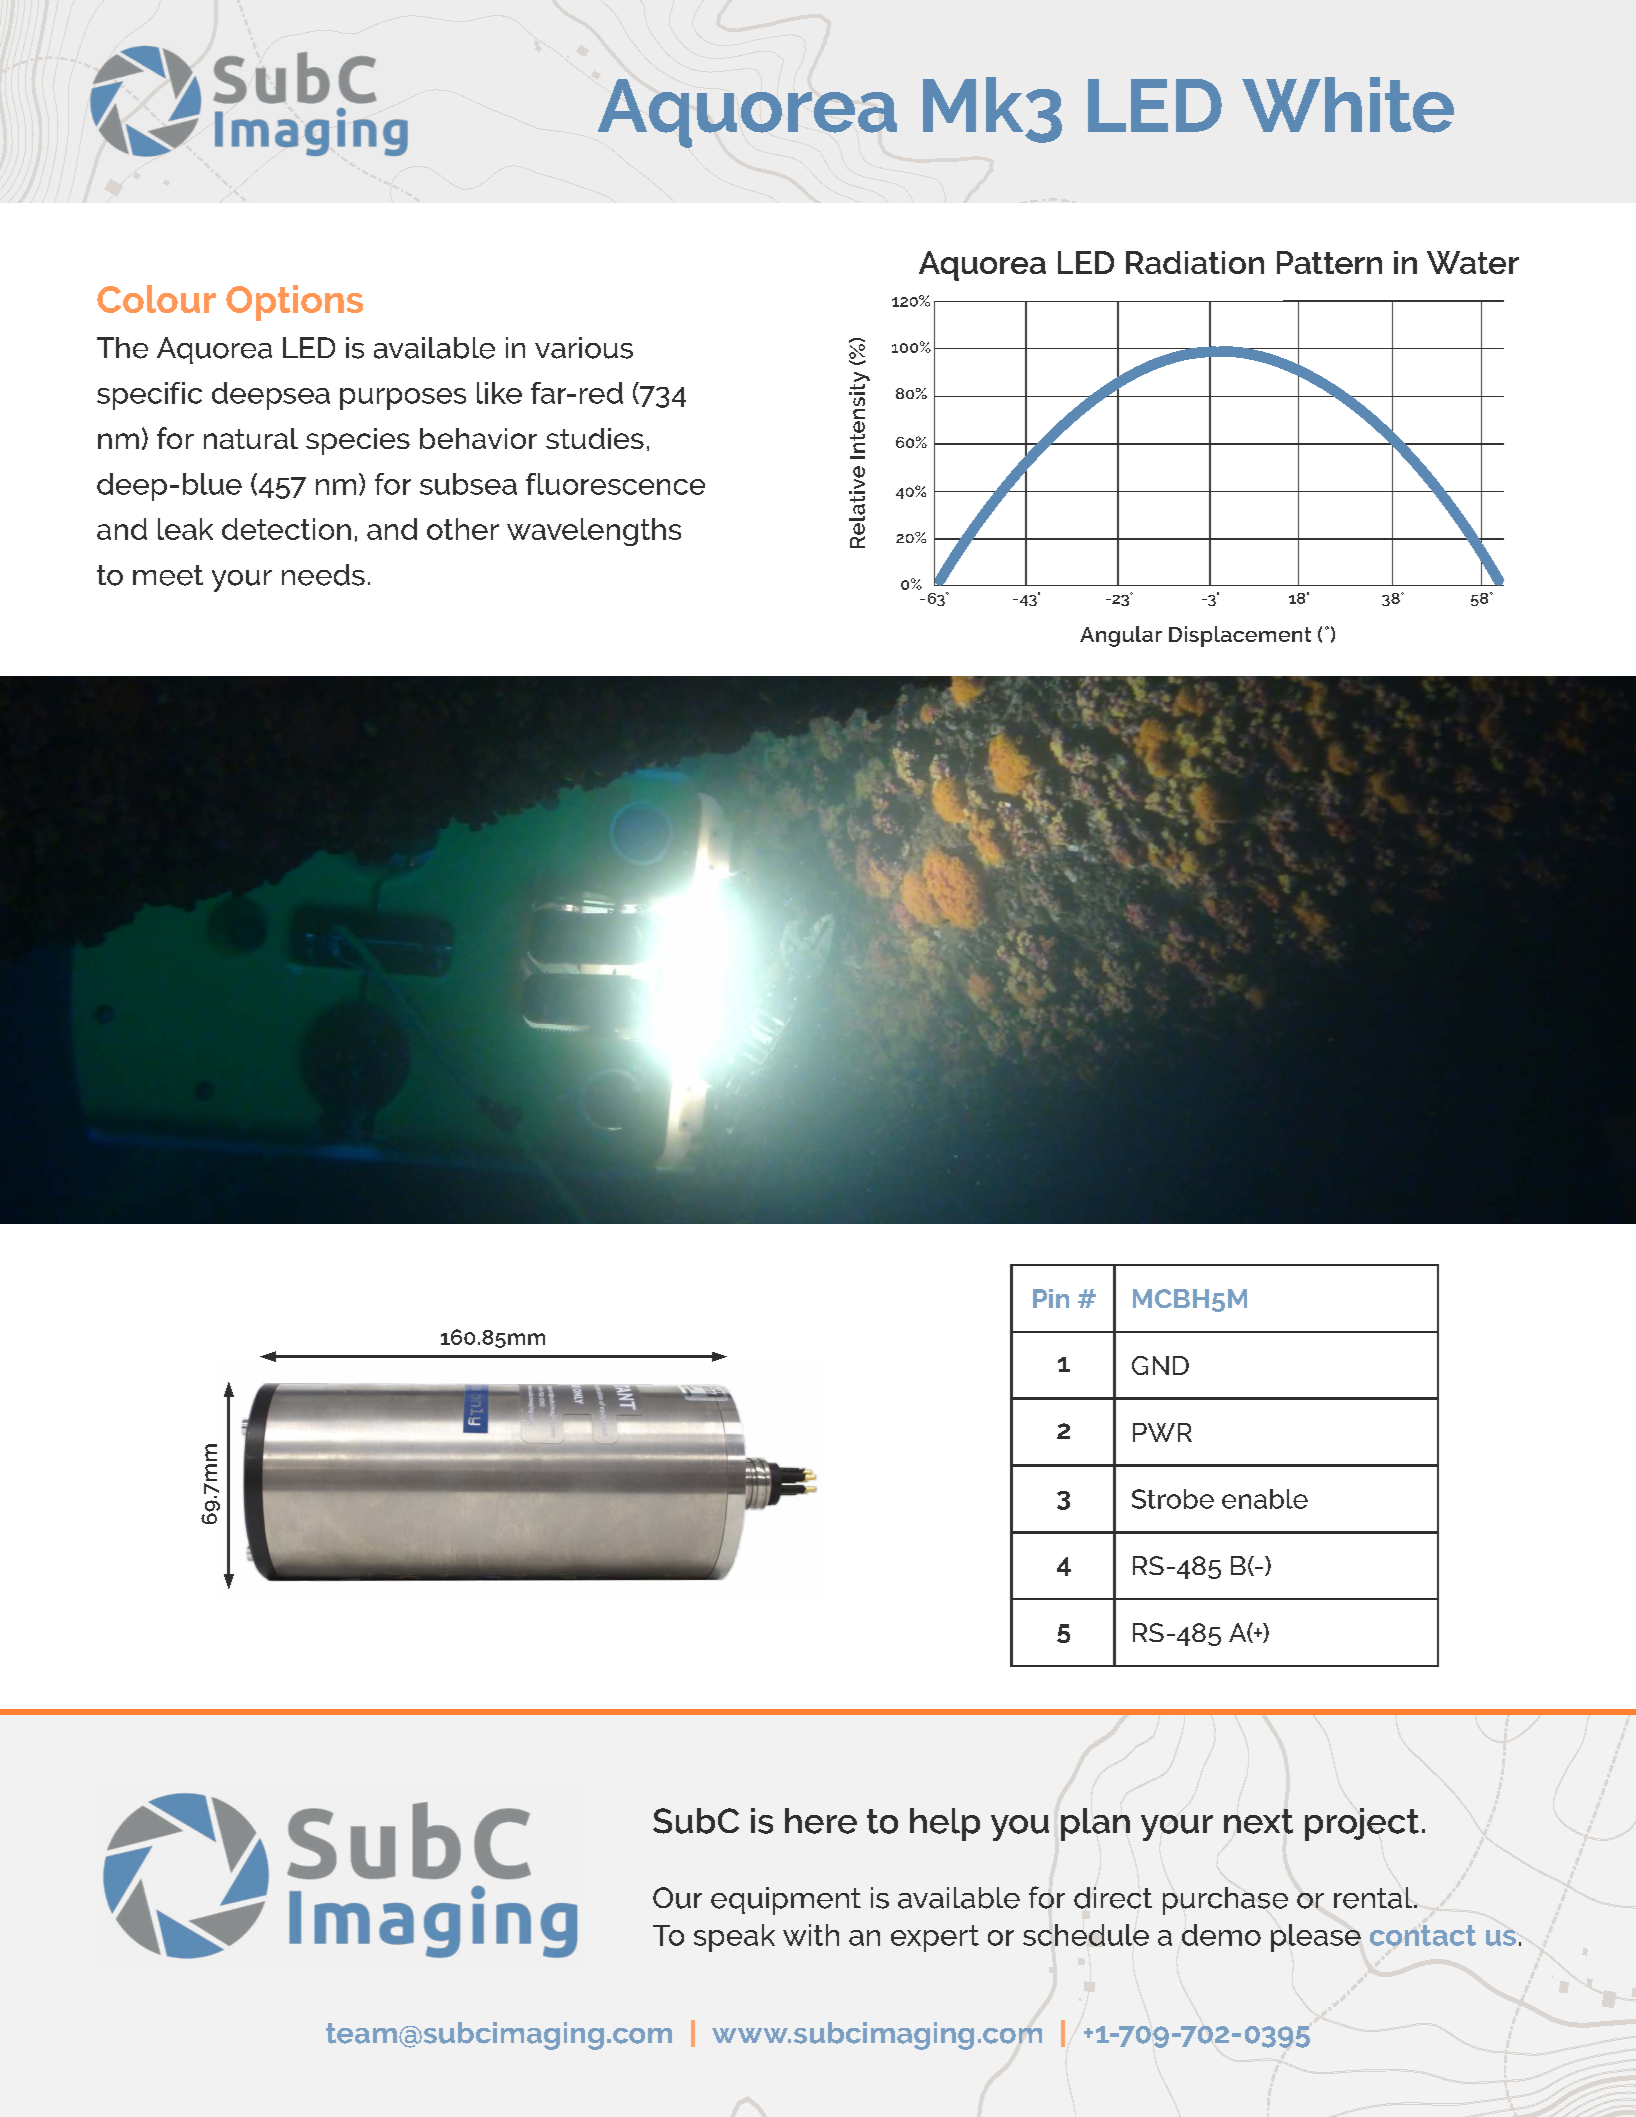 This screenshot has height=2117, width=1636. I want to click on Options, so click(294, 303).
